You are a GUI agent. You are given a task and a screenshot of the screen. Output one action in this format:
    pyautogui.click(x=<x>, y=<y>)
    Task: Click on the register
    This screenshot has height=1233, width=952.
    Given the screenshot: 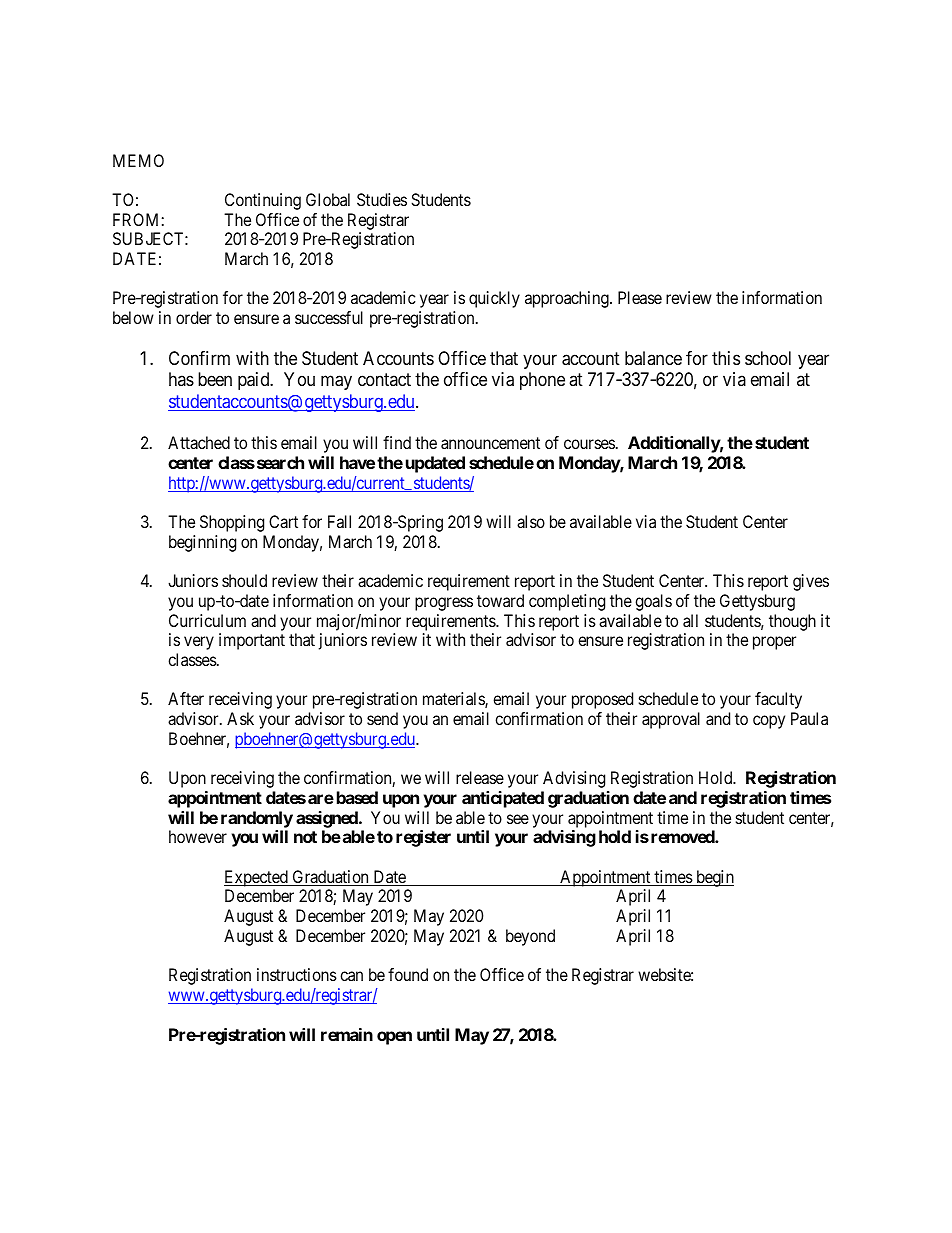 What is the action you would take?
    pyautogui.click(x=423, y=838)
